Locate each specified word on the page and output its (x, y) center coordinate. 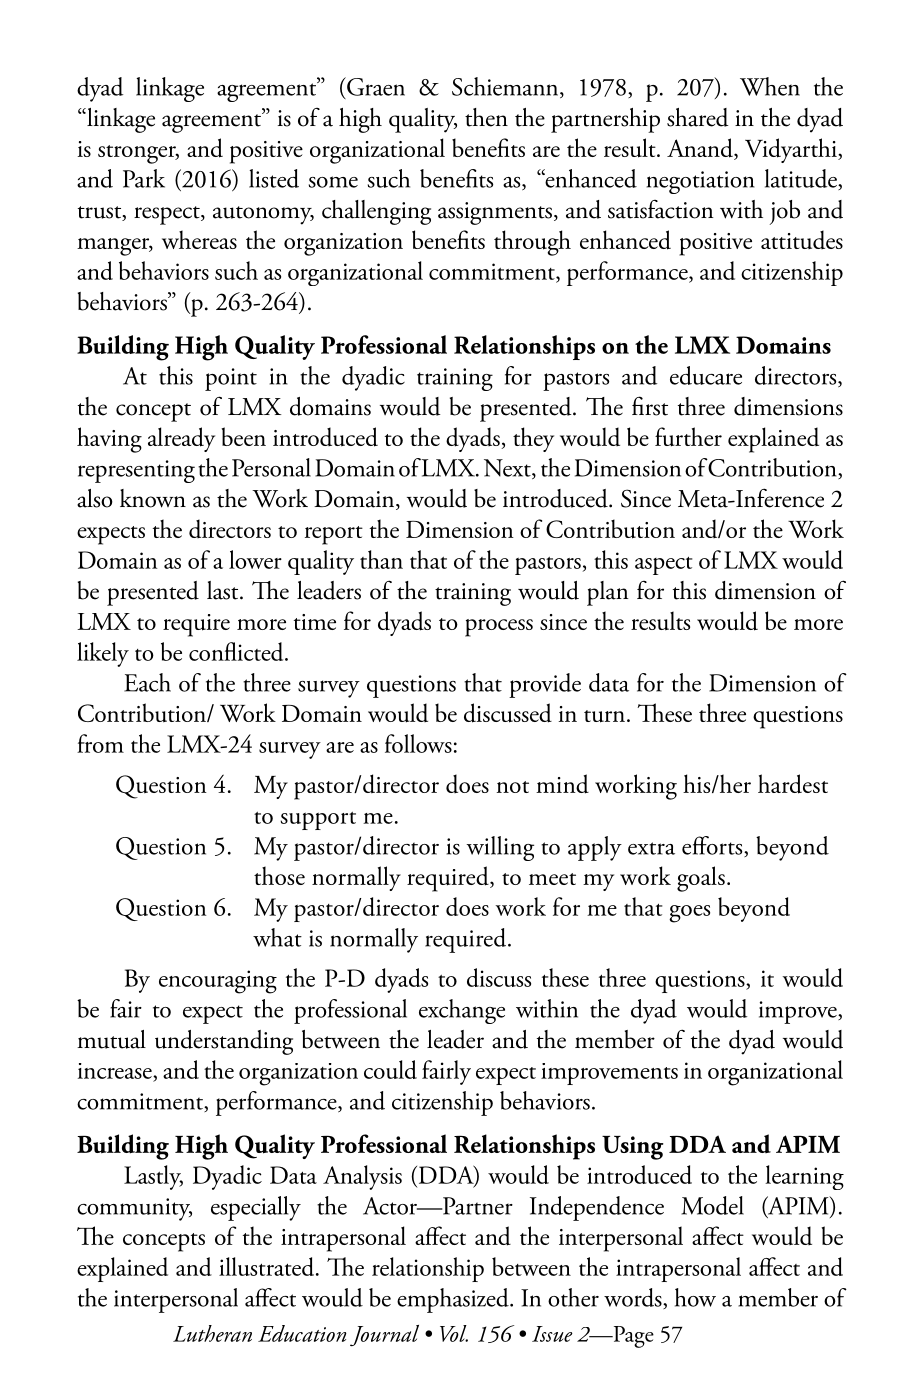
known (153, 498)
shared (698, 117)
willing (500, 848)
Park (144, 178)
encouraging (218, 982)
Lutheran (212, 1333)
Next (508, 469)
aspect (663, 566)
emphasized (454, 1300)
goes (689, 914)
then (486, 117)
